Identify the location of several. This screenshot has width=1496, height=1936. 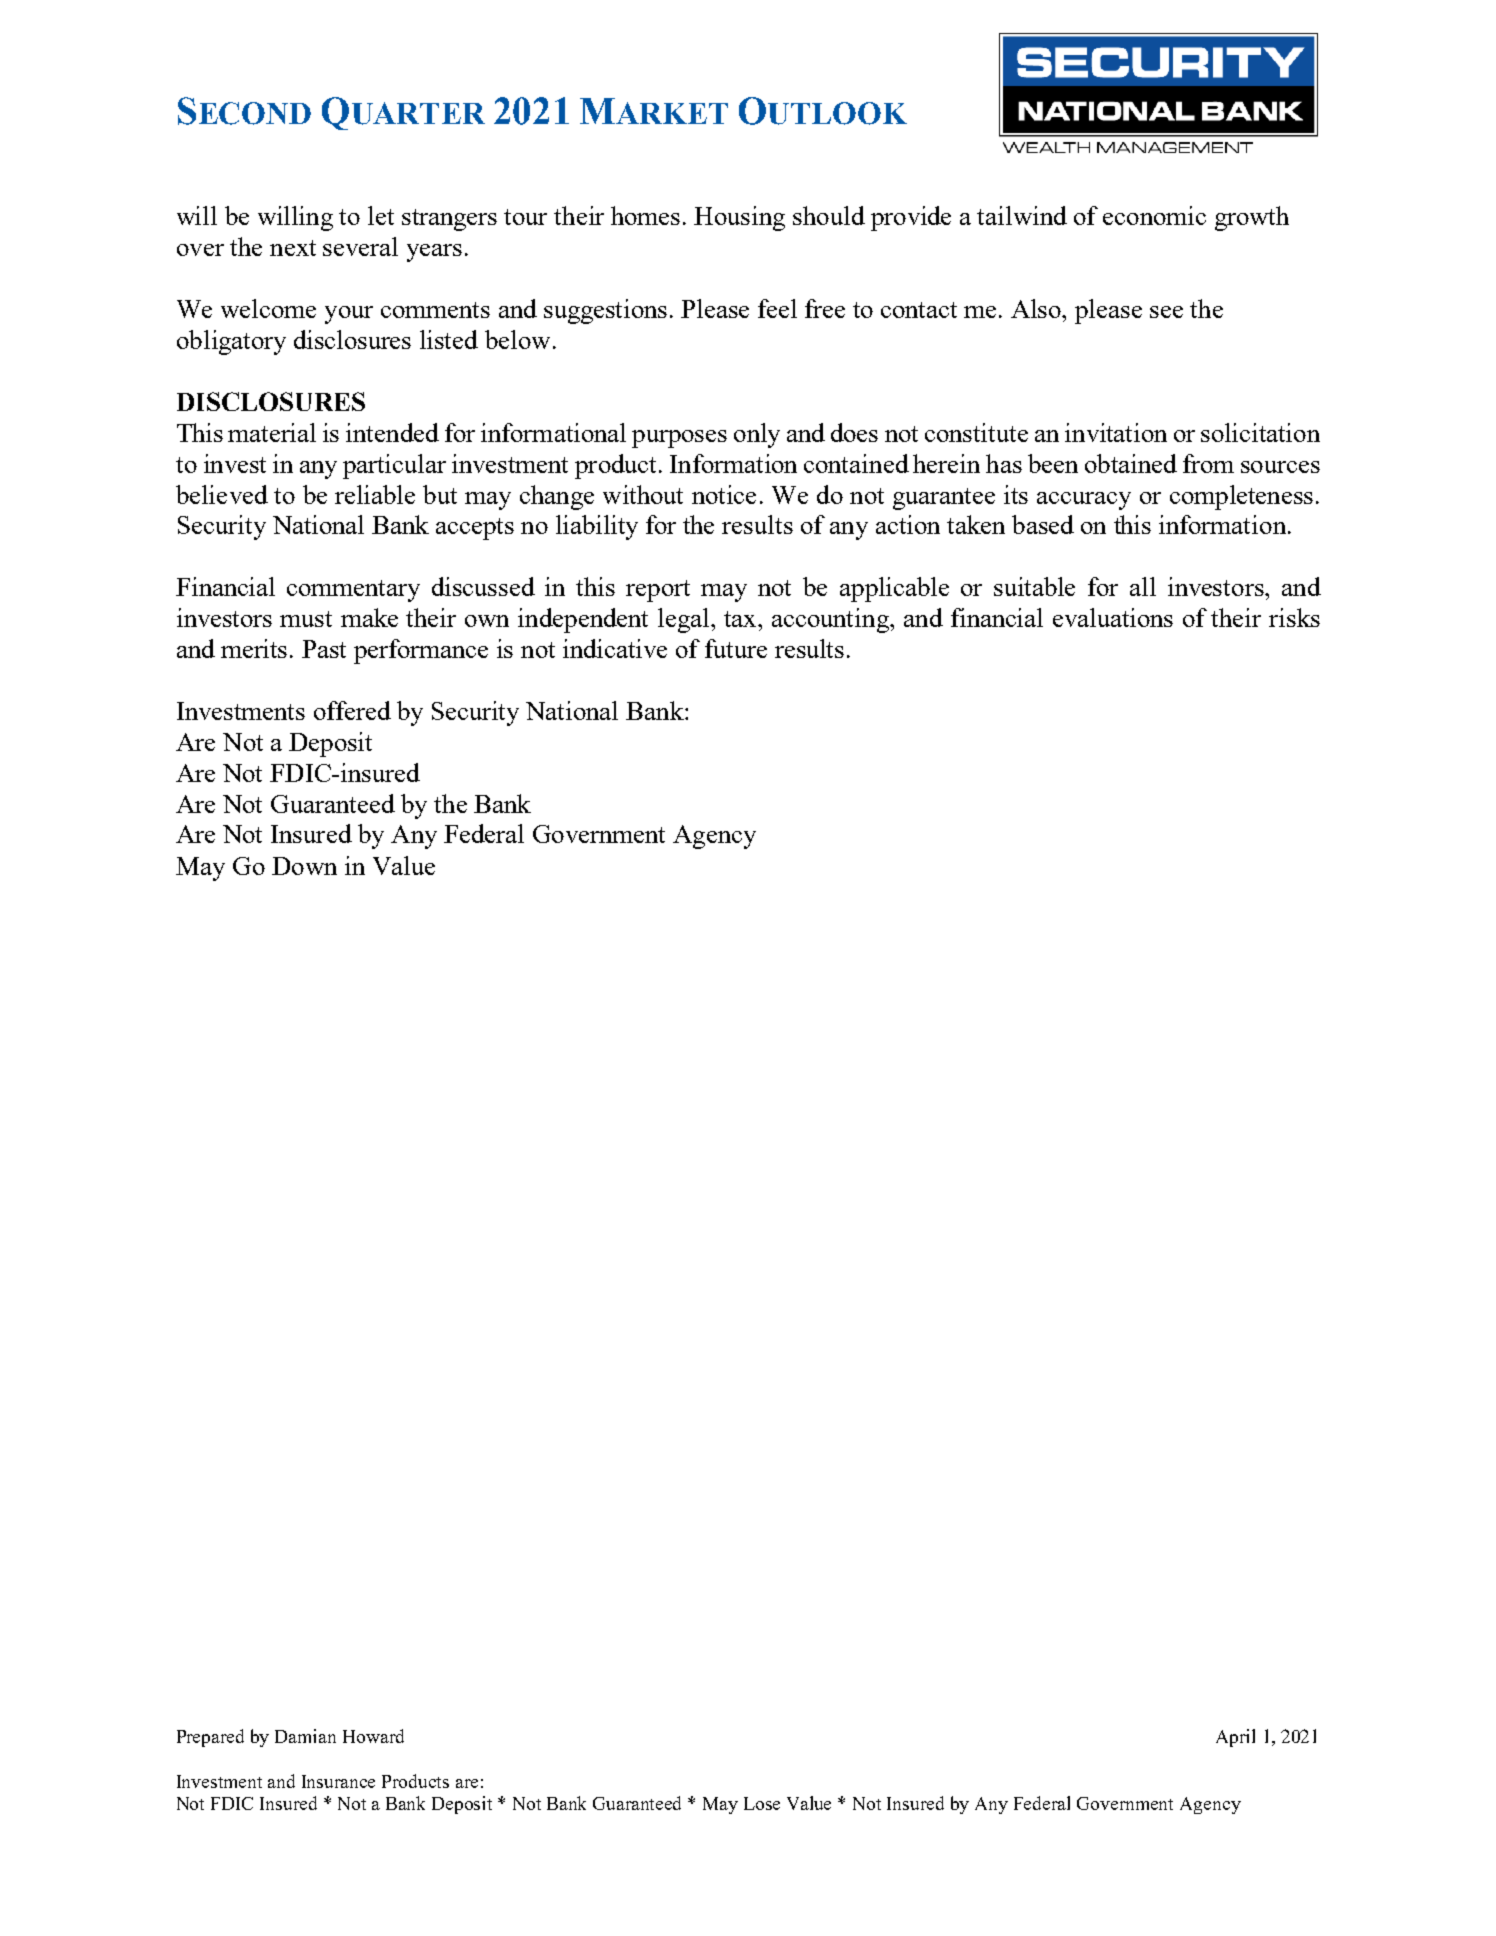
(360, 246).
